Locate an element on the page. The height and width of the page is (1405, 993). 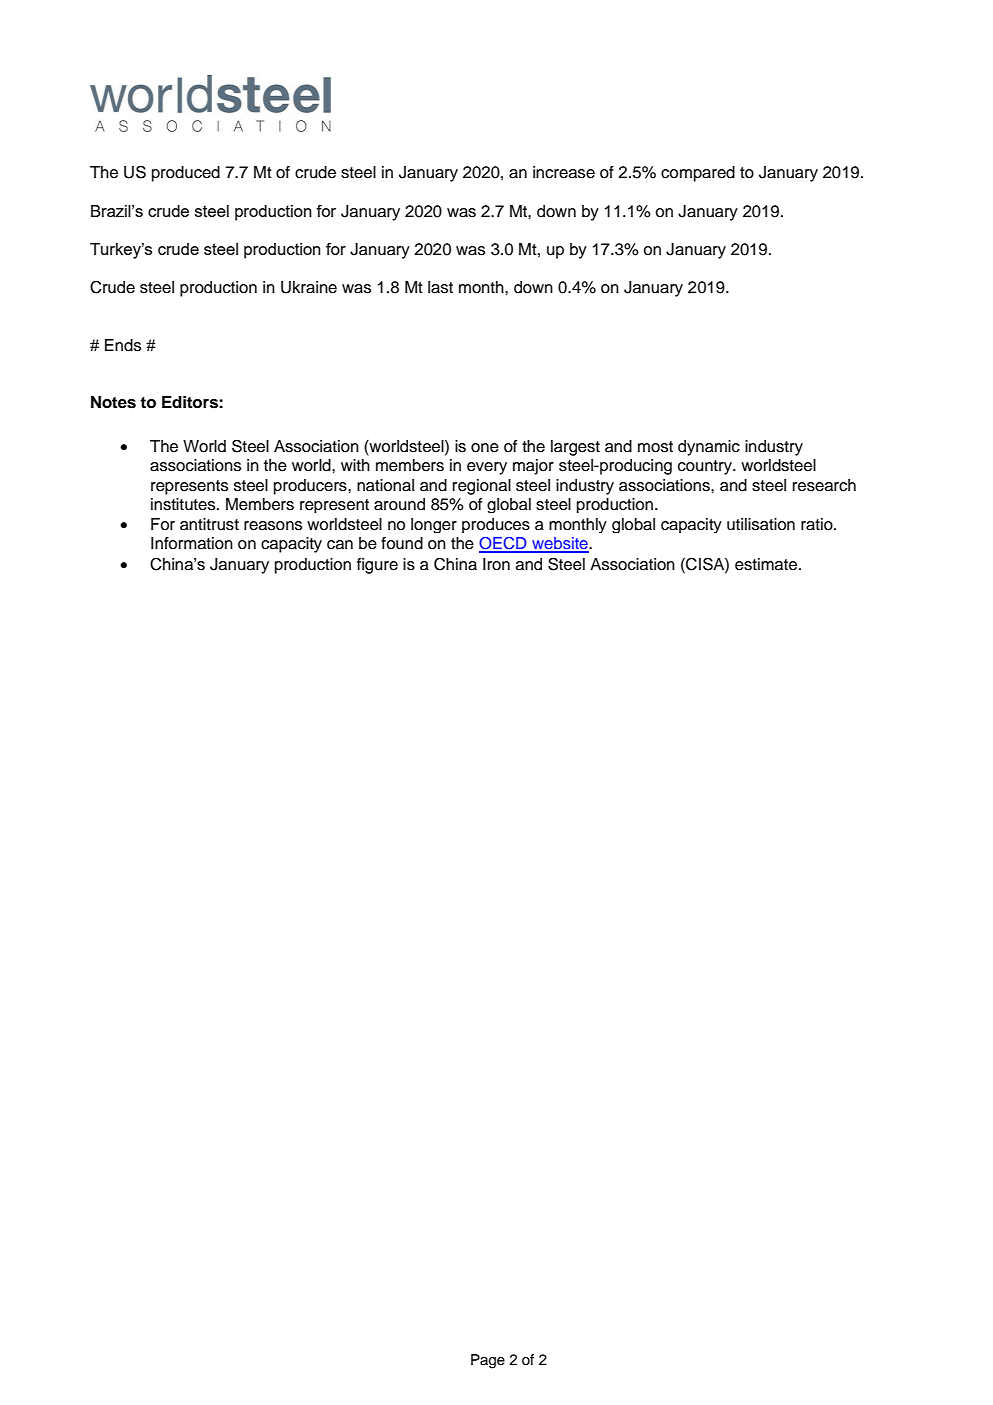
last is located at coordinates (440, 287).
